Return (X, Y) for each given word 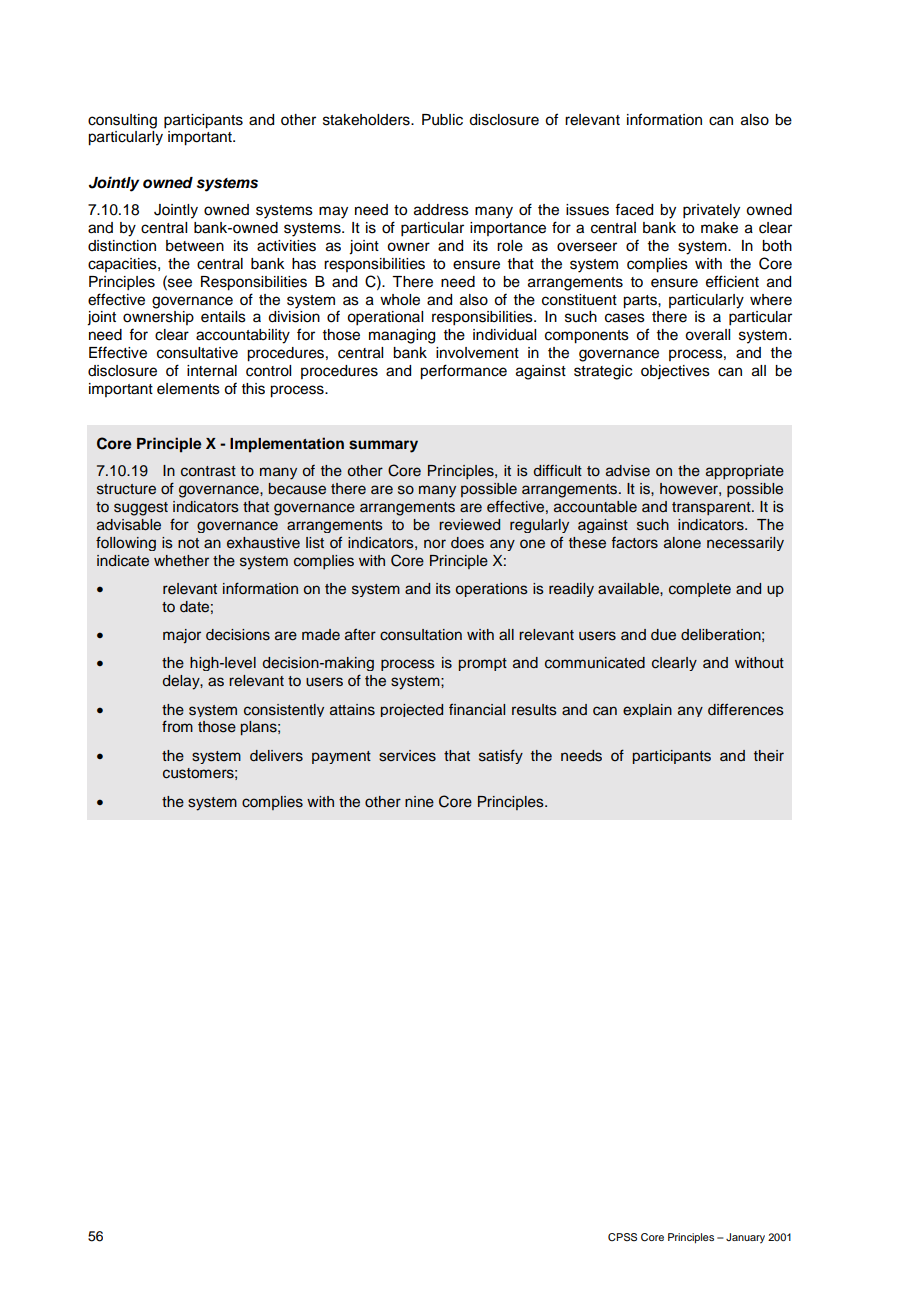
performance (463, 372)
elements (188, 389)
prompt (483, 664)
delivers (276, 756)
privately (711, 211)
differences (746, 709)
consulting (122, 121)
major (182, 636)
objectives (675, 372)
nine (419, 802)
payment (341, 757)
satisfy (501, 756)
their (769, 755)
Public (442, 120)
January (745, 1238)
